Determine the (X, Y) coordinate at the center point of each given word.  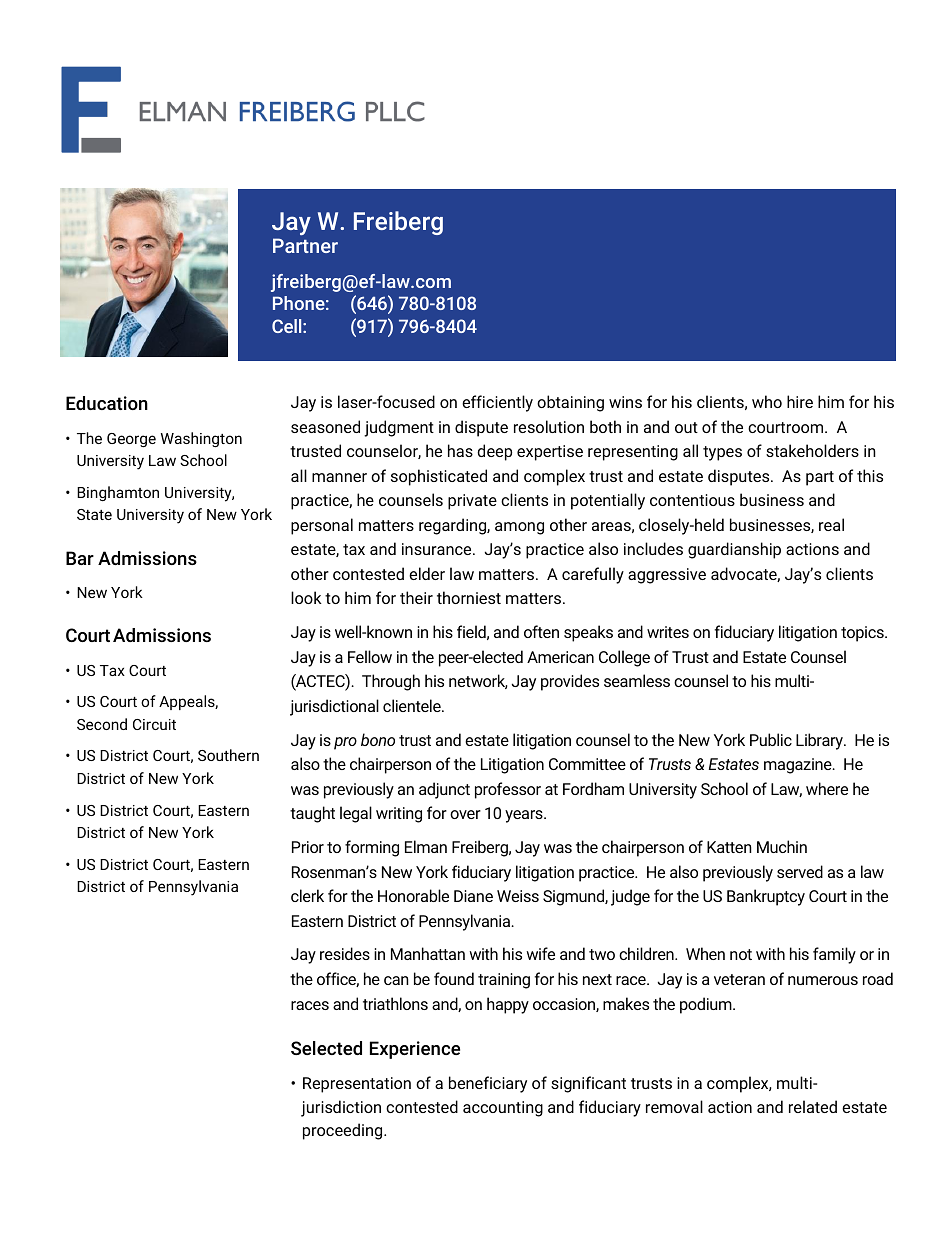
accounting (503, 1109)
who (767, 401)
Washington (201, 439)
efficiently (497, 403)
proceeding (344, 1131)
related (813, 1106)
